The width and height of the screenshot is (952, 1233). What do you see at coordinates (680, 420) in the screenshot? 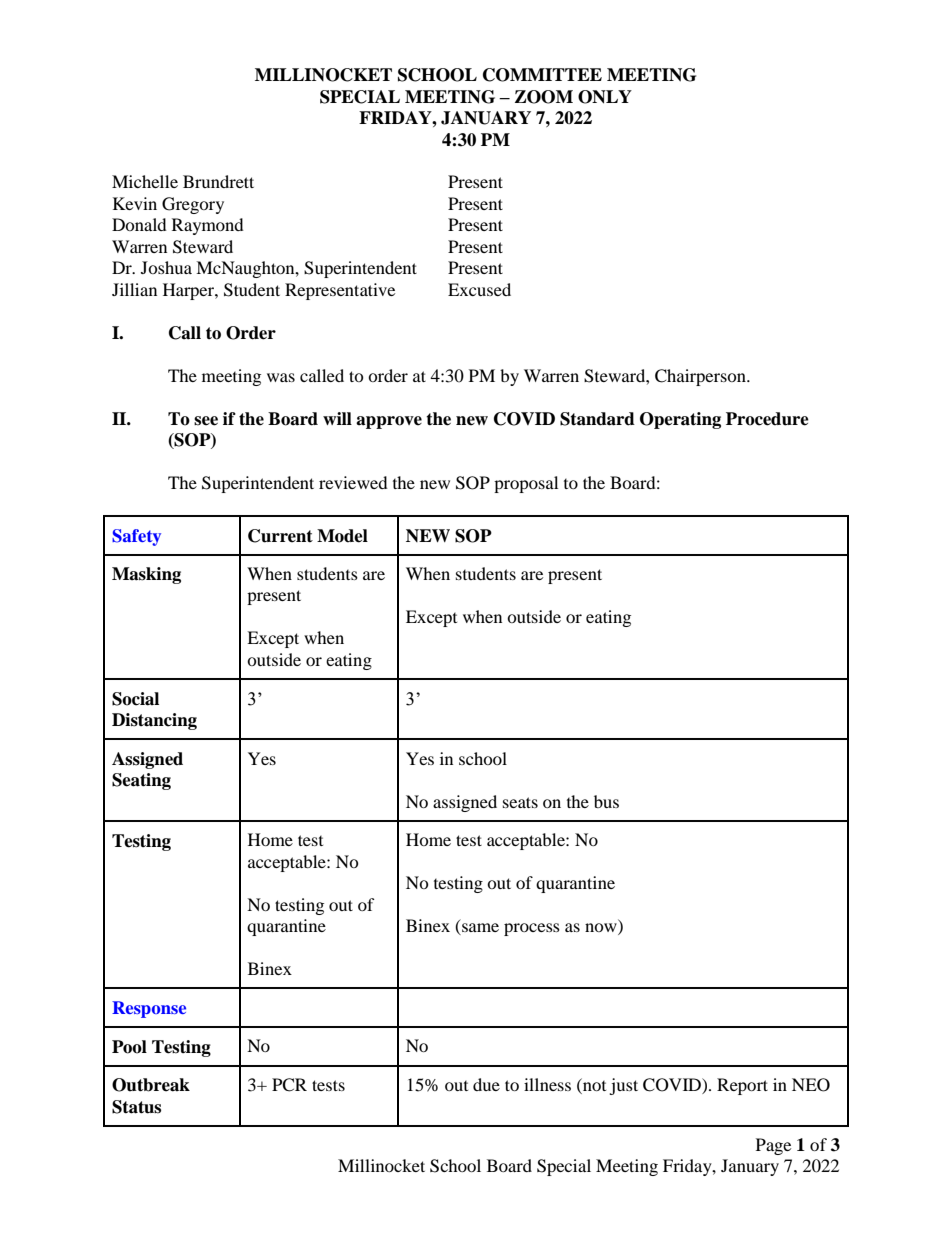
I see `Operating` at bounding box center [680, 420].
